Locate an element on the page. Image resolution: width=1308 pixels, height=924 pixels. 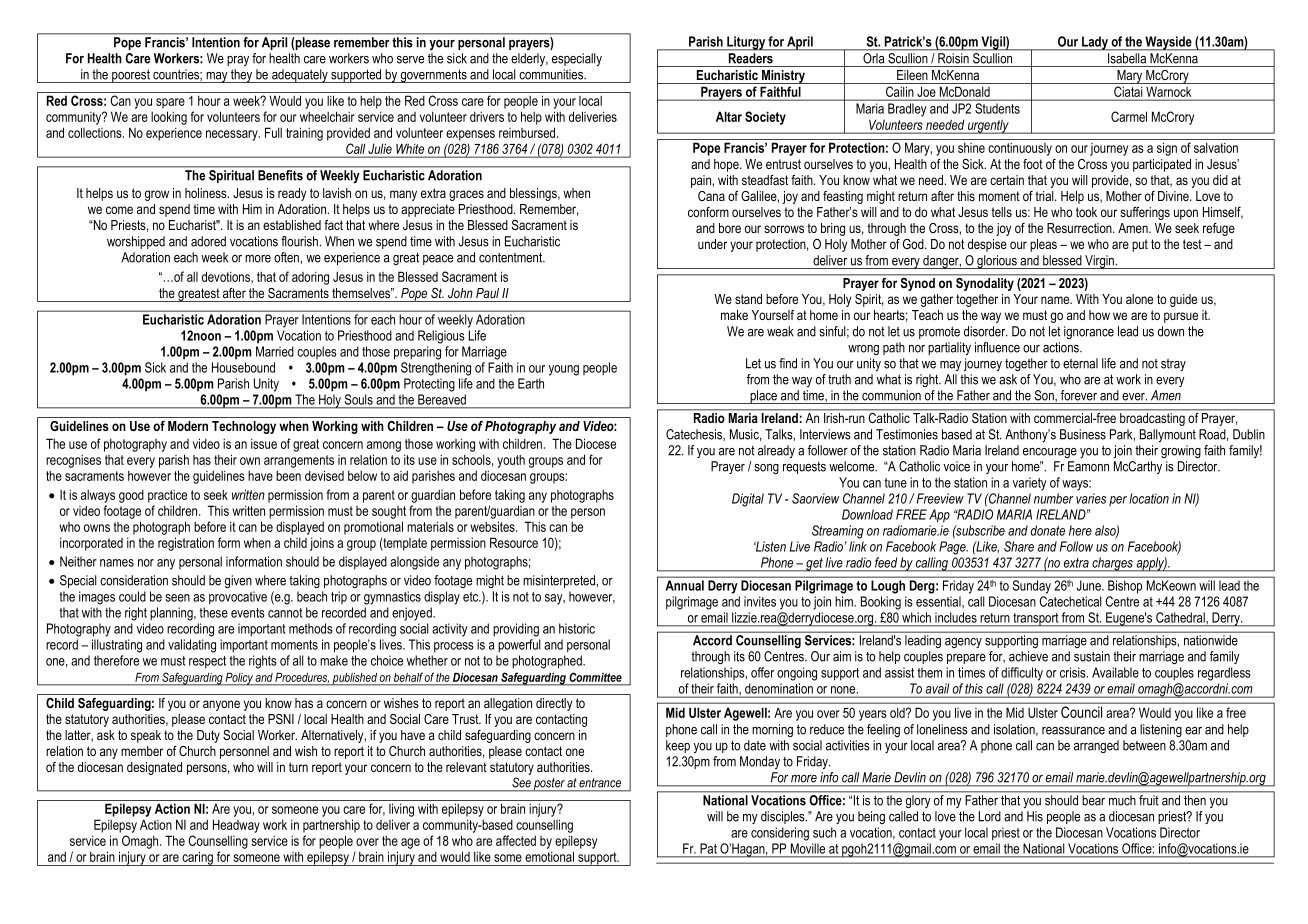
given is located at coordinates (238, 581).
